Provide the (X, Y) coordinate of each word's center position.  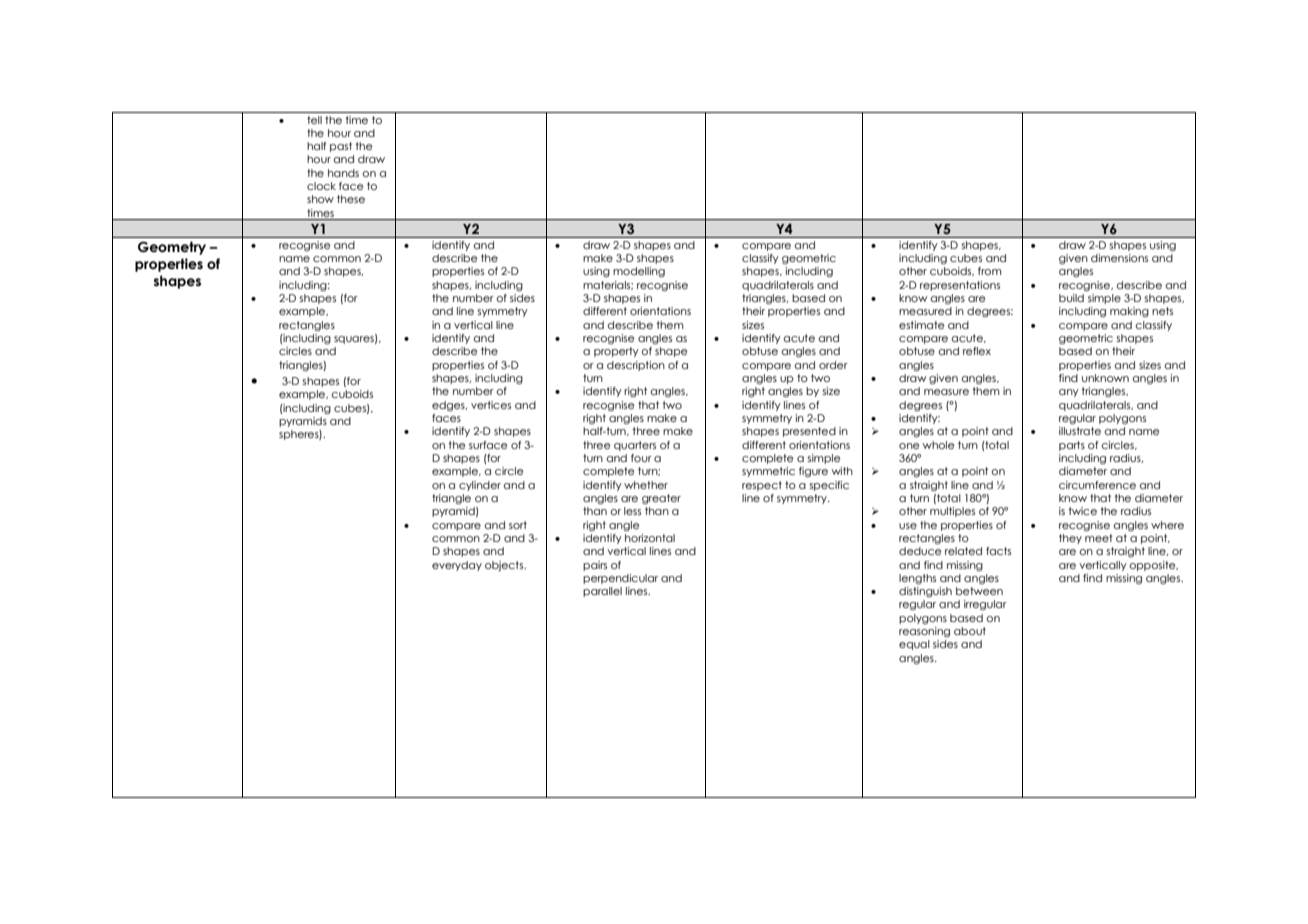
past (341, 147)
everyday (457, 566)
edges (449, 406)
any (1069, 393)
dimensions (1119, 258)
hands (343, 173)
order (833, 365)
